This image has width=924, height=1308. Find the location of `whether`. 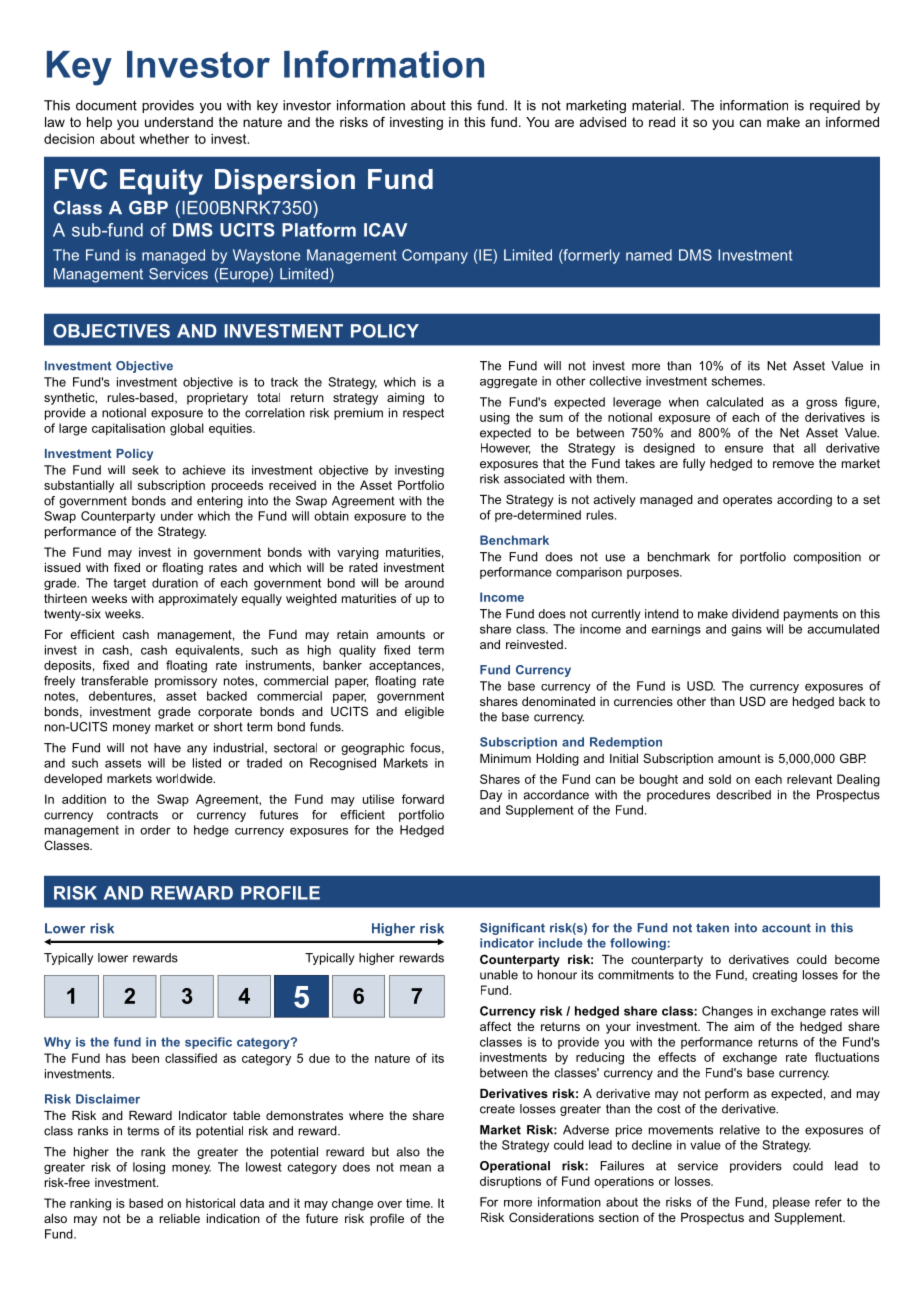

whether is located at coordinates (164, 138).
